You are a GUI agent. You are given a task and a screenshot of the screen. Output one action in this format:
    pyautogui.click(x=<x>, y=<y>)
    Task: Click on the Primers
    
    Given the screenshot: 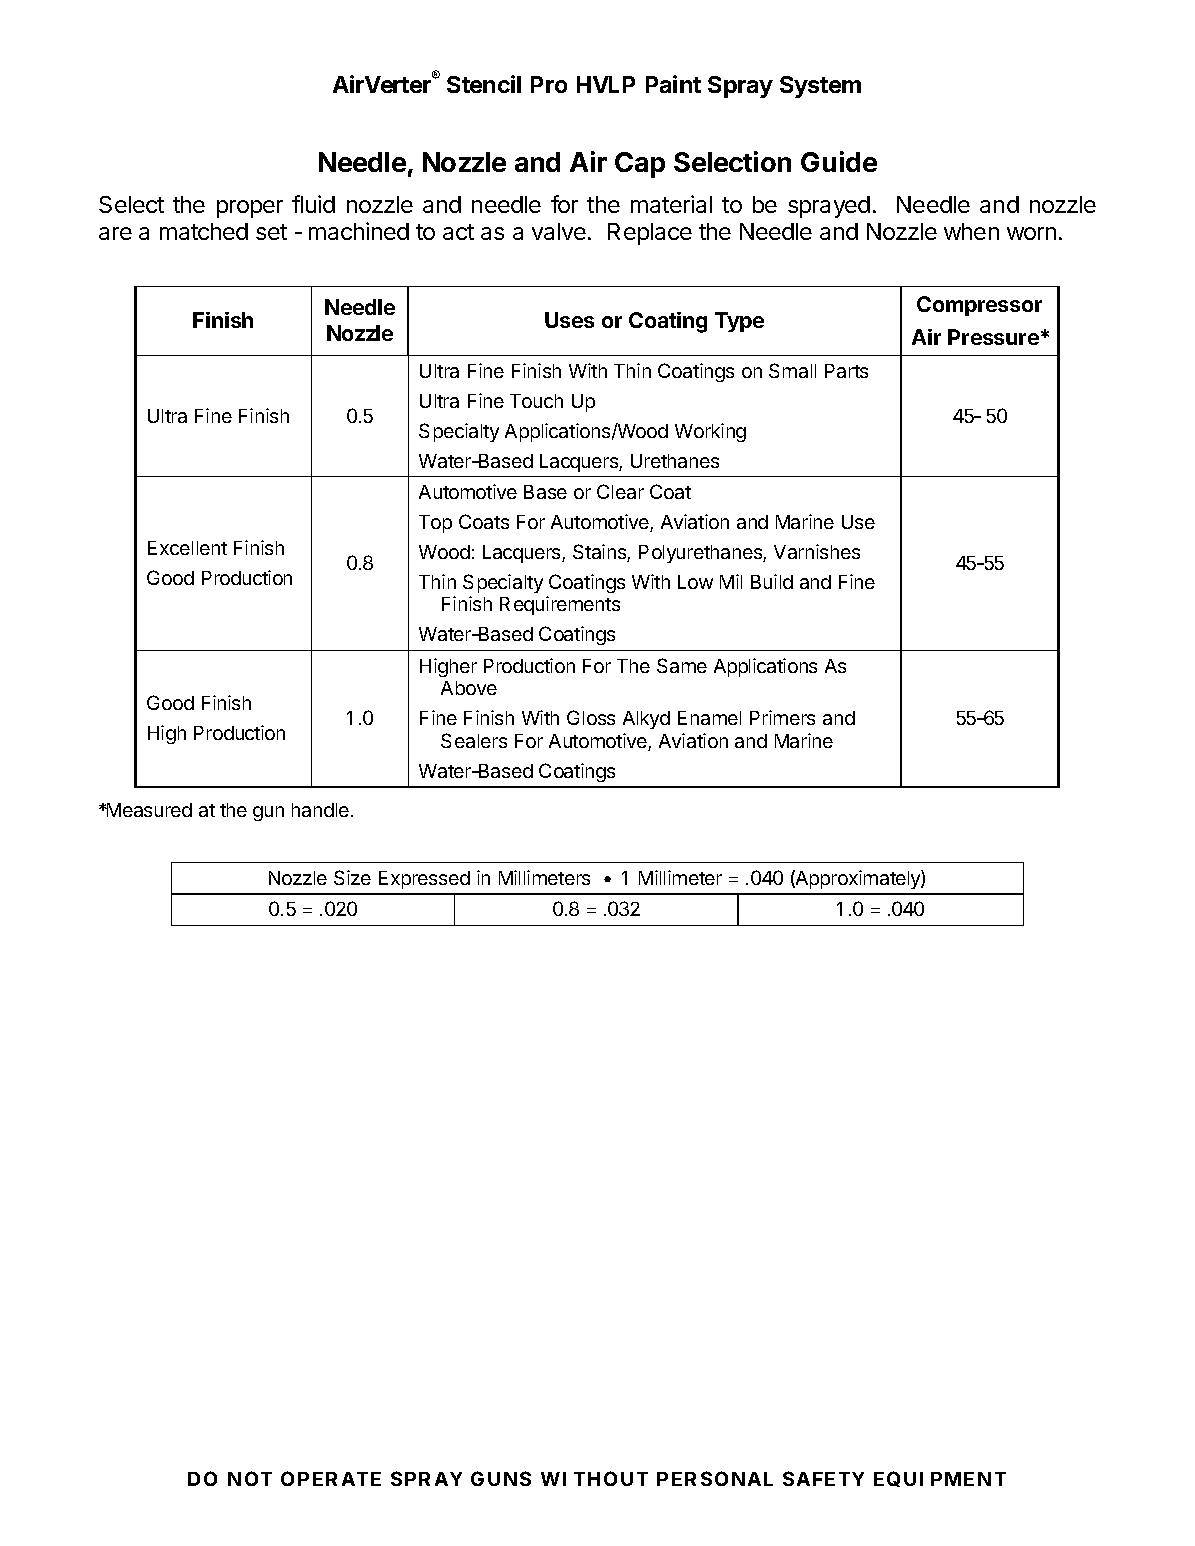 What is the action you would take?
    pyautogui.click(x=782, y=717)
